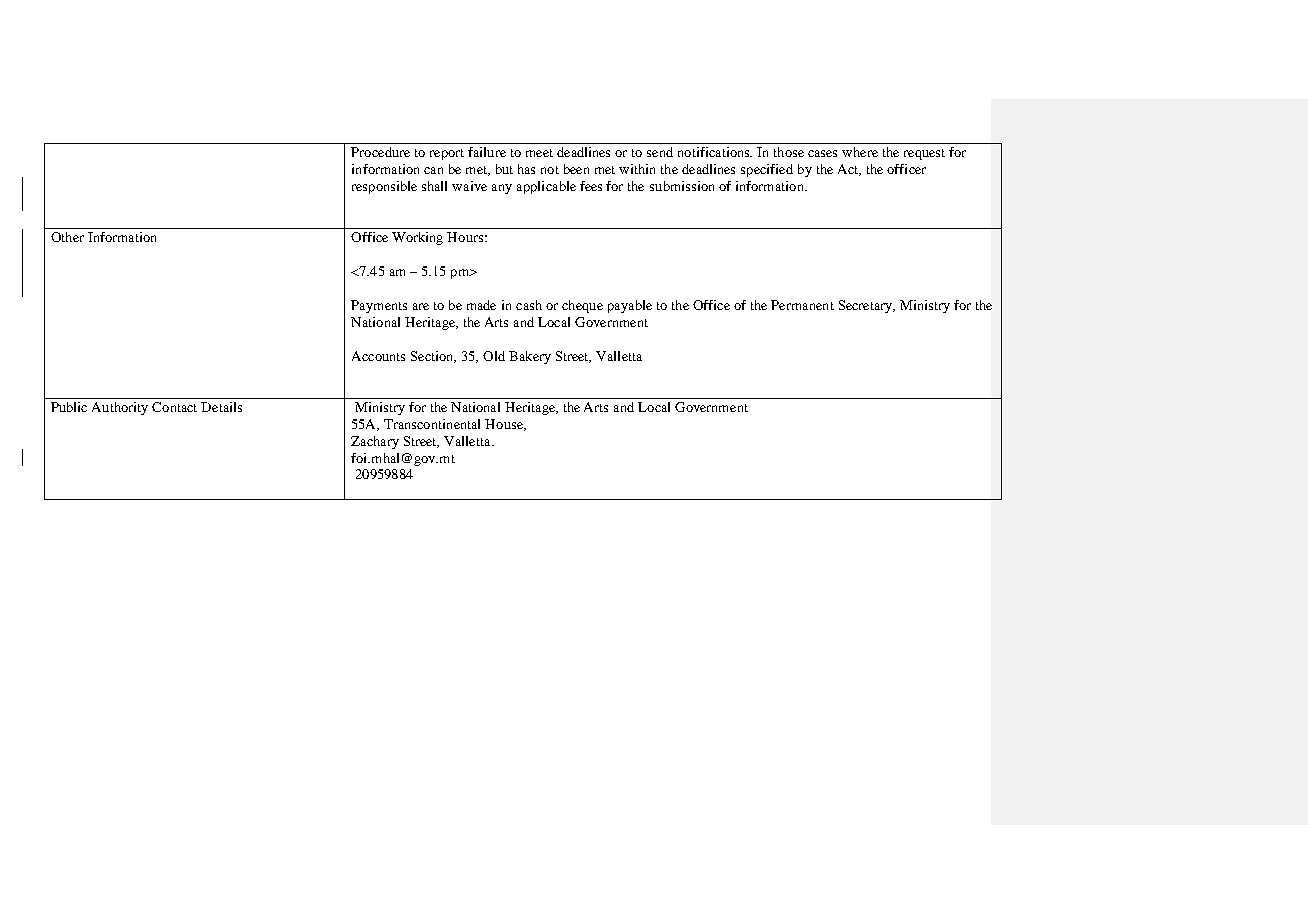 This page has height=924, width=1308. What do you see at coordinates (505, 425) in the page?
I see `House` at bounding box center [505, 425].
